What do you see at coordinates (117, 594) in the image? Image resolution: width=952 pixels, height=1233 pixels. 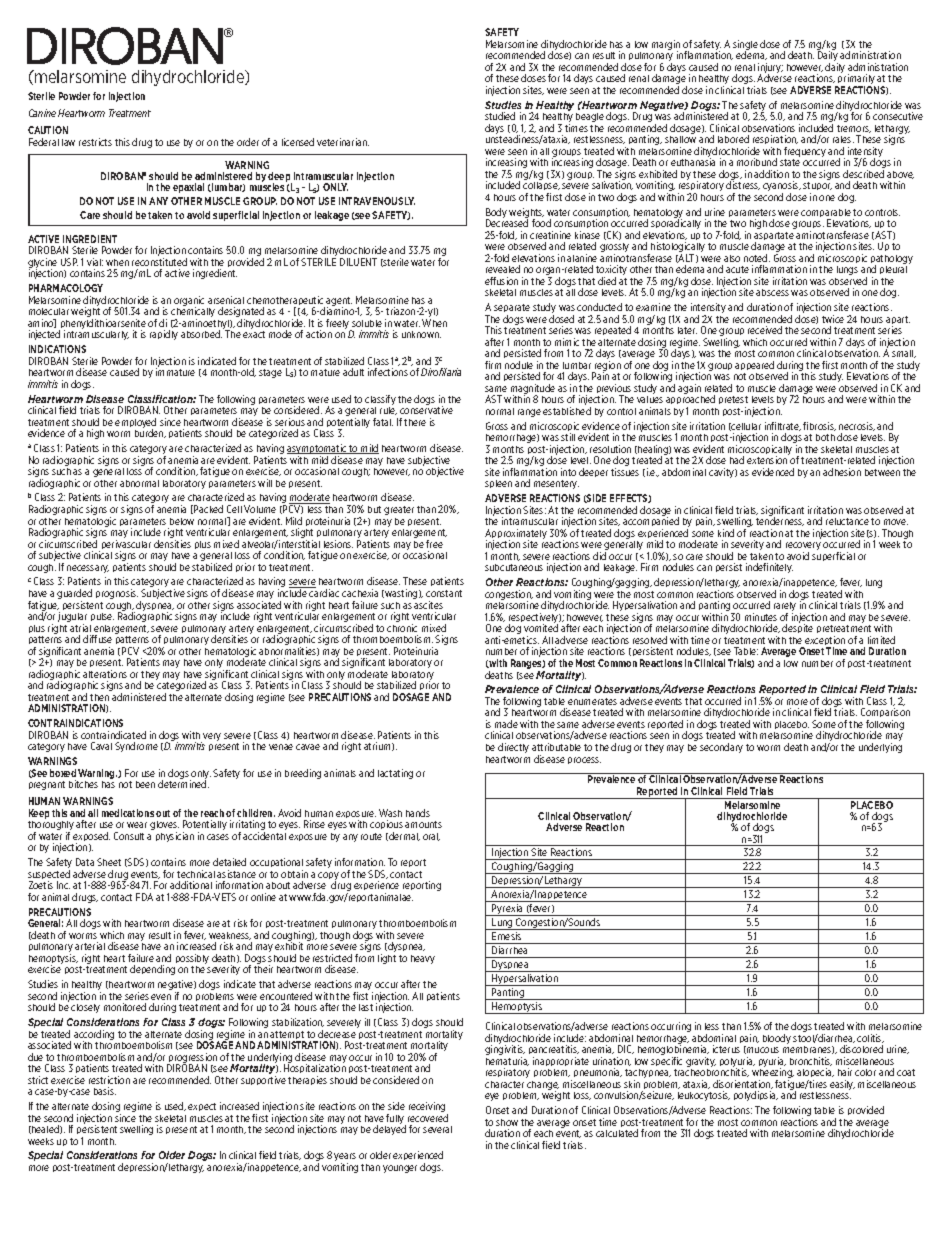 I see `prognosis` at bounding box center [117, 594].
